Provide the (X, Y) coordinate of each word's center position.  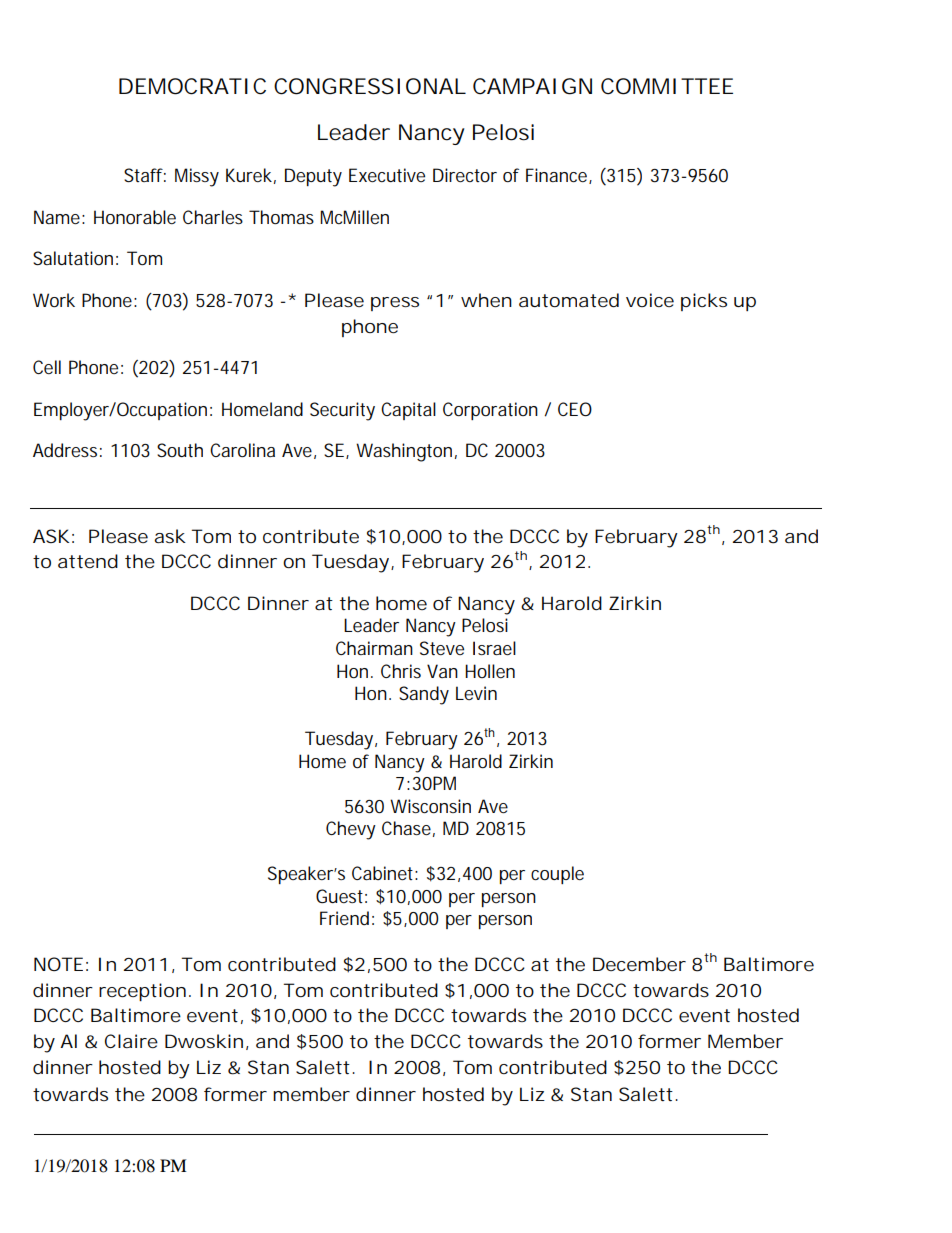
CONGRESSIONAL (369, 86)
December (639, 964)
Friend (344, 918)
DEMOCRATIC (192, 86)
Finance (556, 175)
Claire (131, 1041)
